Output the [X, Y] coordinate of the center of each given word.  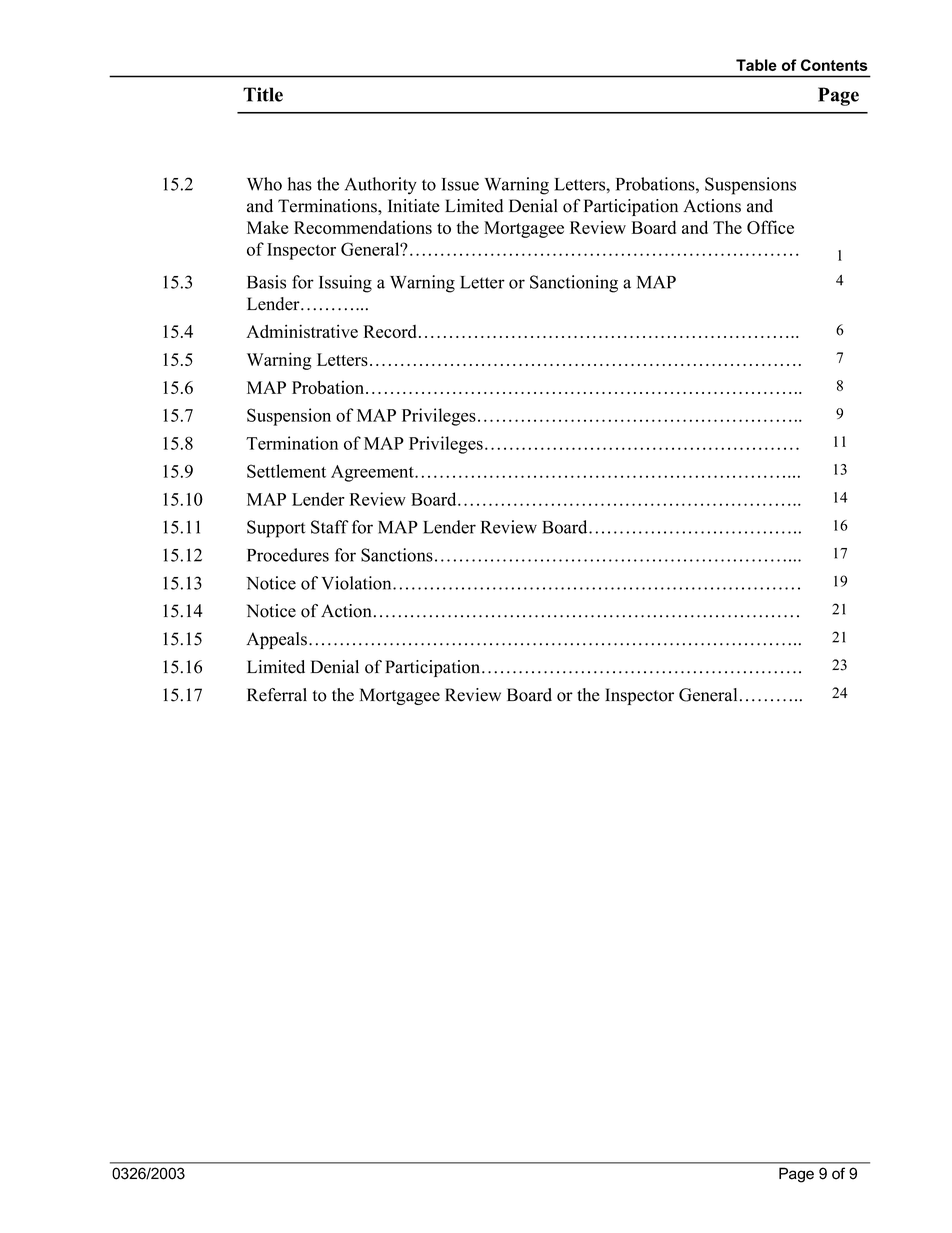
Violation [358, 583]
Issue [460, 184]
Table [756, 65]
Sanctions [397, 555]
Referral [277, 695]
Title [263, 94]
